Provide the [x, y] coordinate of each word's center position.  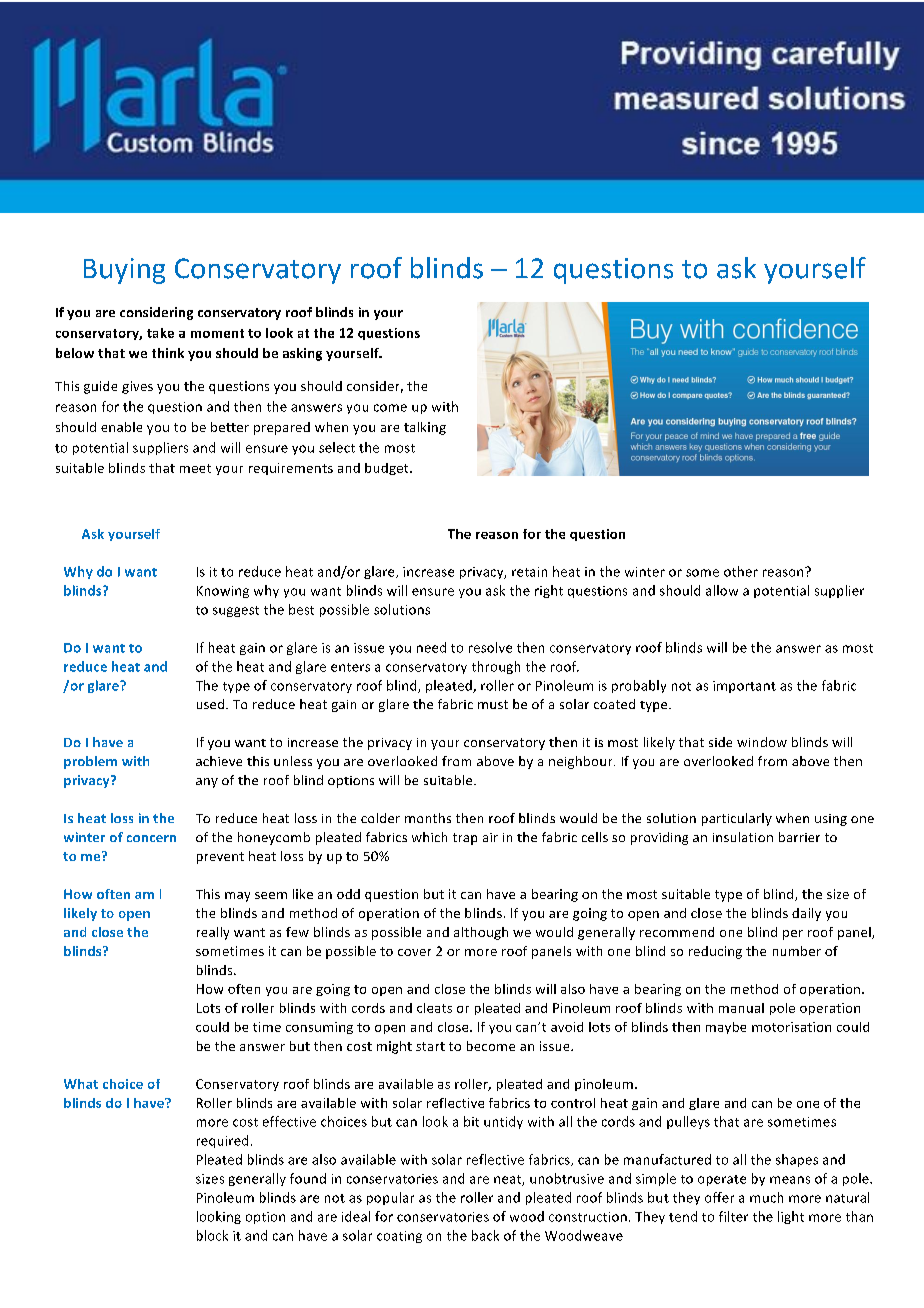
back [485, 1235]
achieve [219, 761]
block [212, 1235]
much [766, 1197]
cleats [434, 1008]
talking [425, 428]
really [213, 933]
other [741, 571]
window [762, 742]
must [493, 704]
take [160, 333]
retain [529, 572]
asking [302, 354]
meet [195, 468]
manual [741, 1008]
